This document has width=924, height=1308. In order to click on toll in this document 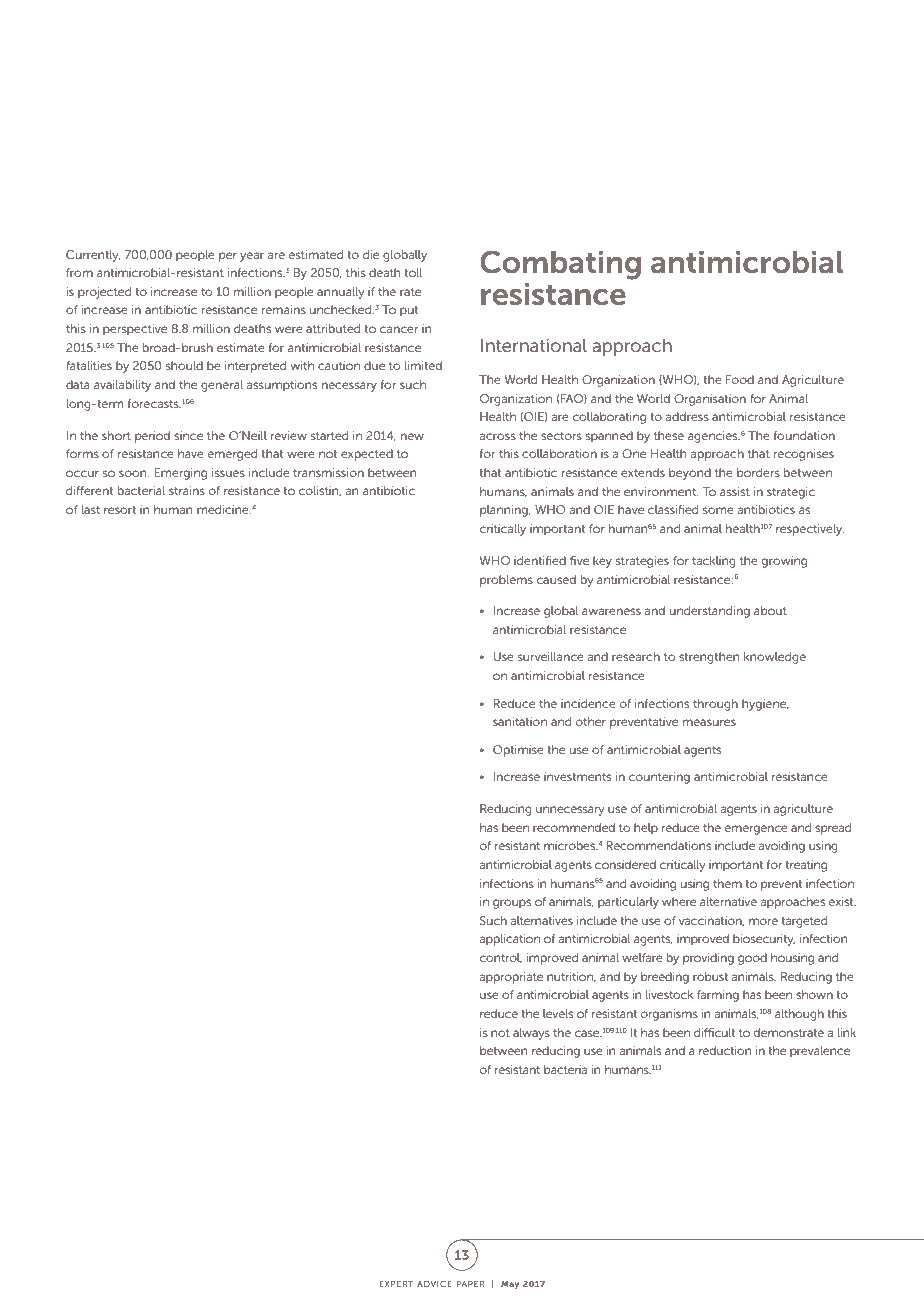, I will do `click(413, 272)`.
